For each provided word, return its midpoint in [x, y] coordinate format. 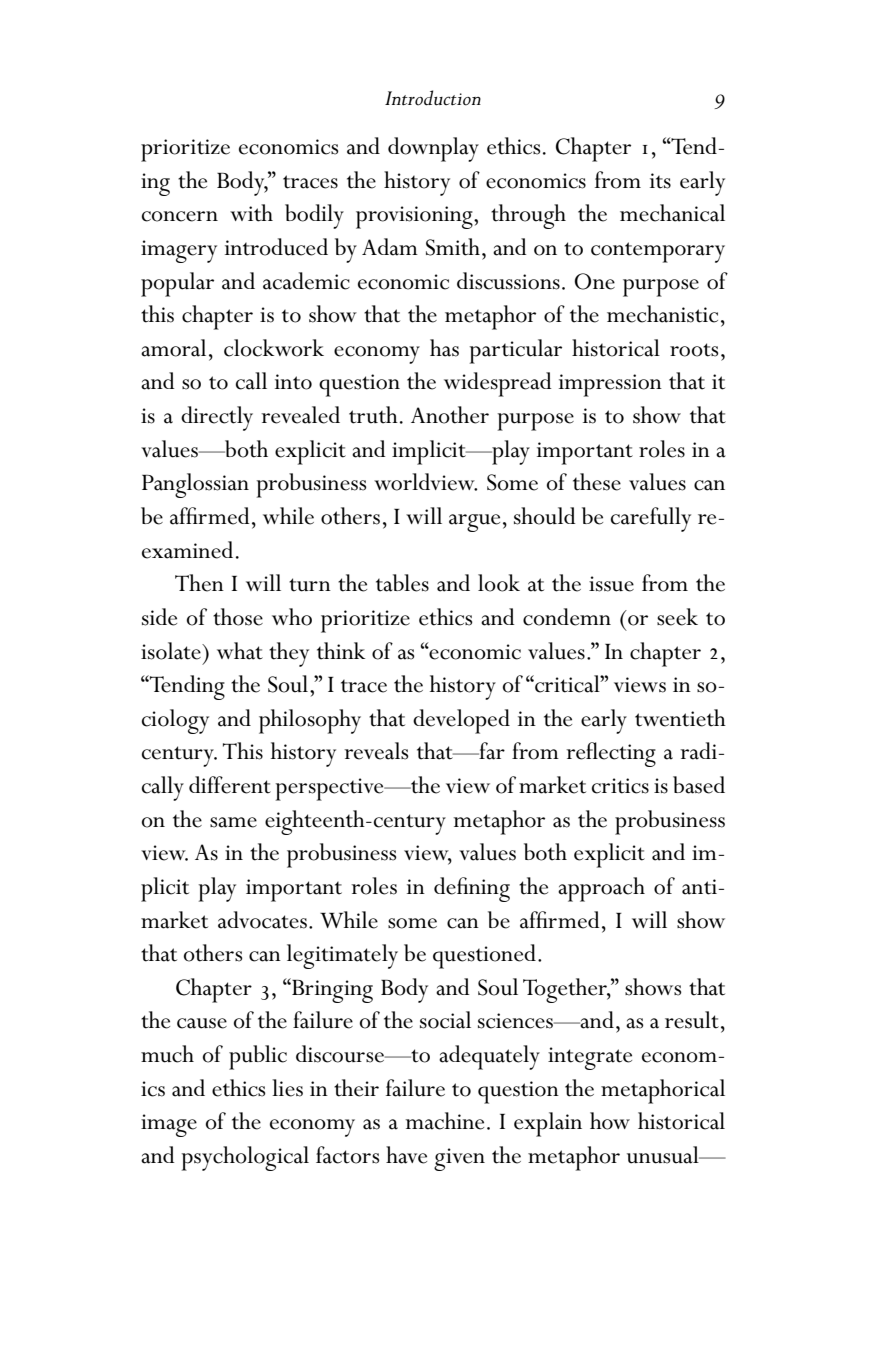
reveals [376, 751]
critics [620, 786]
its [660, 181]
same [233, 822]
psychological [245, 1158]
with [251, 213]
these [597, 482]
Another [450, 415]
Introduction [433, 98]
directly [217, 418]
